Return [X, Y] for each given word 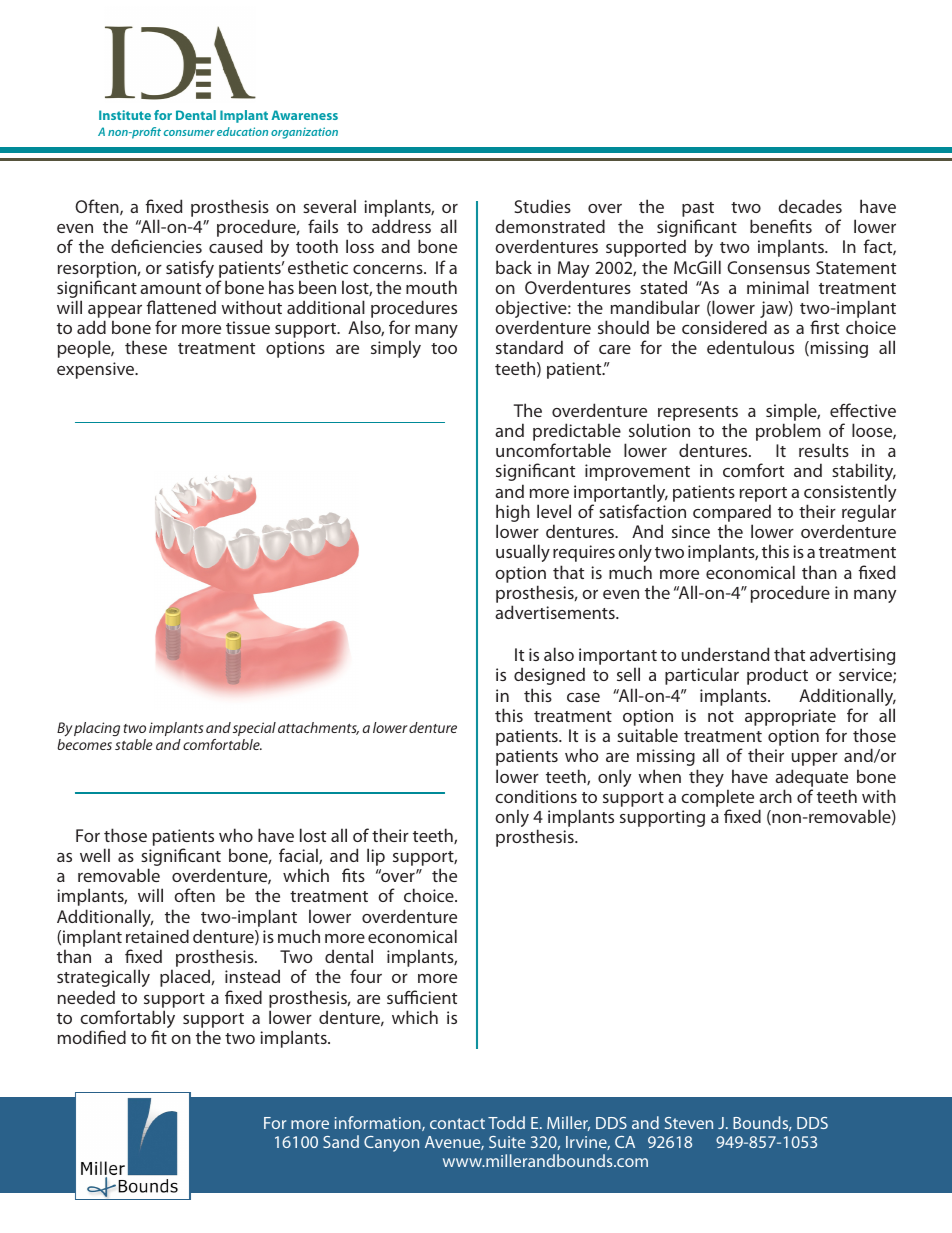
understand [725, 654]
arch [775, 796]
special [254, 729]
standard [529, 347]
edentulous [750, 347]
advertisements [556, 612]
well [95, 855]
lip [376, 857]
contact [457, 1123]
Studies [543, 206]
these [146, 347]
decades [810, 206]
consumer [189, 133]
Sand [341, 1141]
